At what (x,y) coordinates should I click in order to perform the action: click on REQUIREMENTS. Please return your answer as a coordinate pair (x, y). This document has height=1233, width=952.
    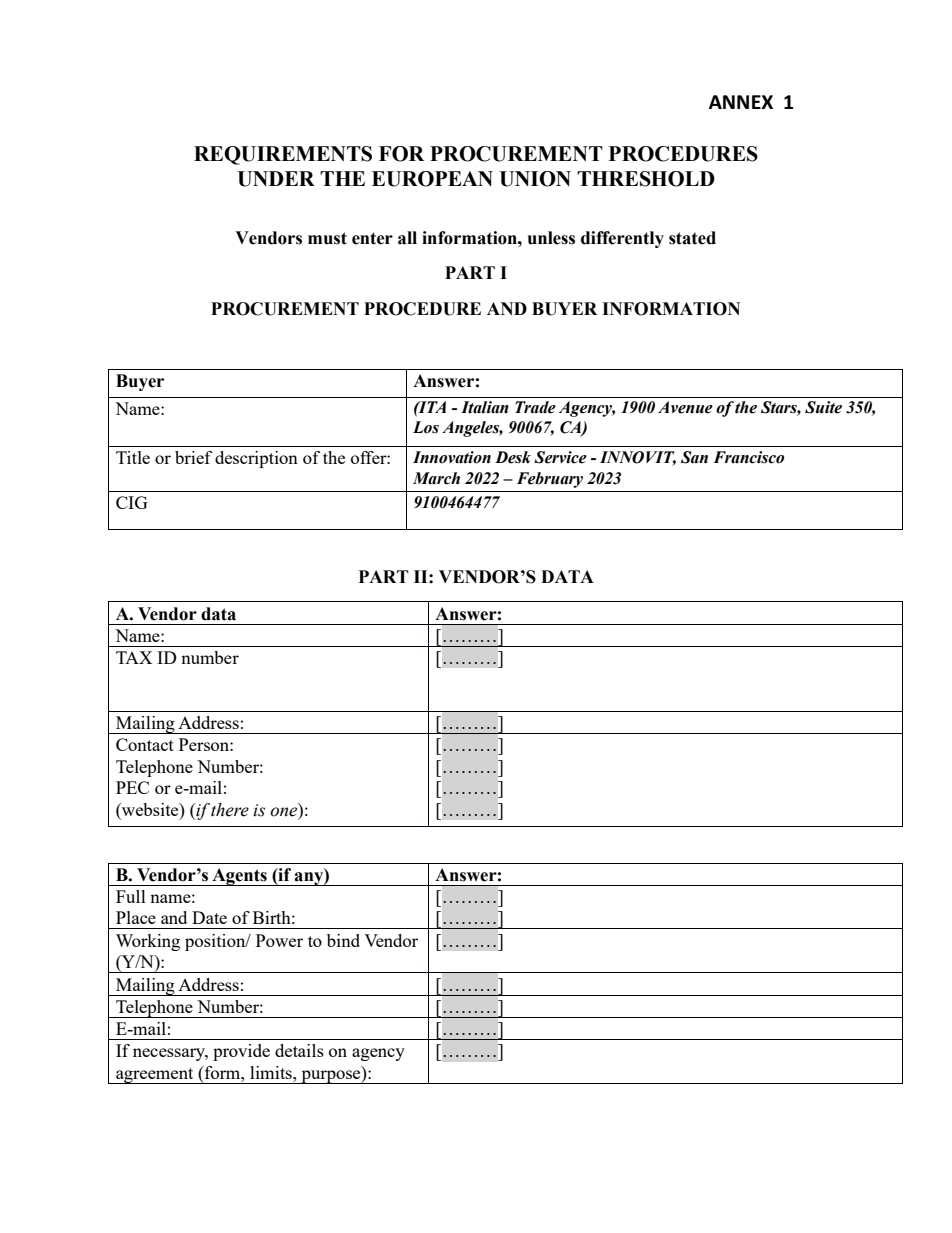
    Looking at the image, I should click on (283, 155).
